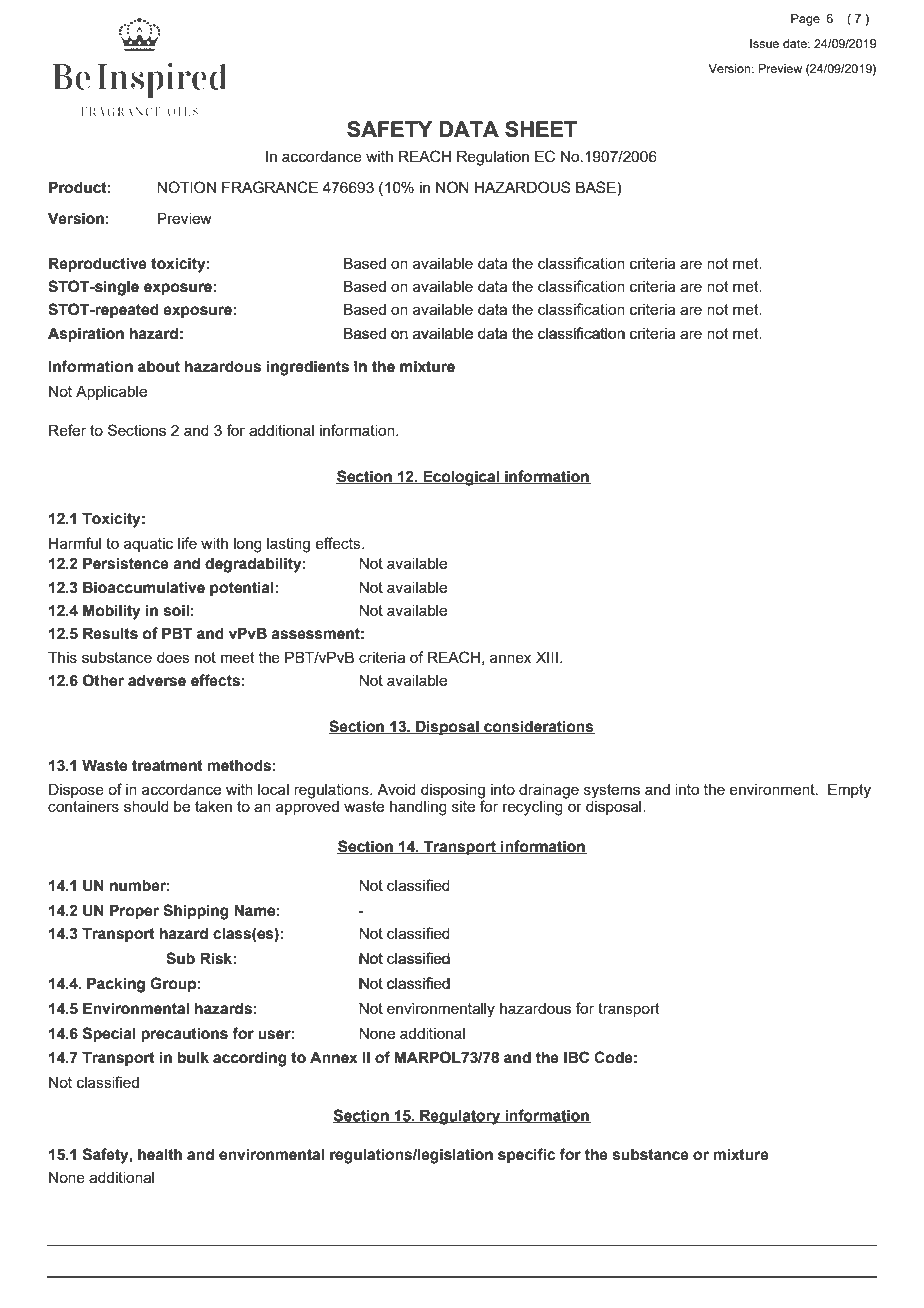 This screenshot has width=924, height=1308. Describe the element at coordinates (186, 187) in the screenshot. I see `NOTION` at that location.
